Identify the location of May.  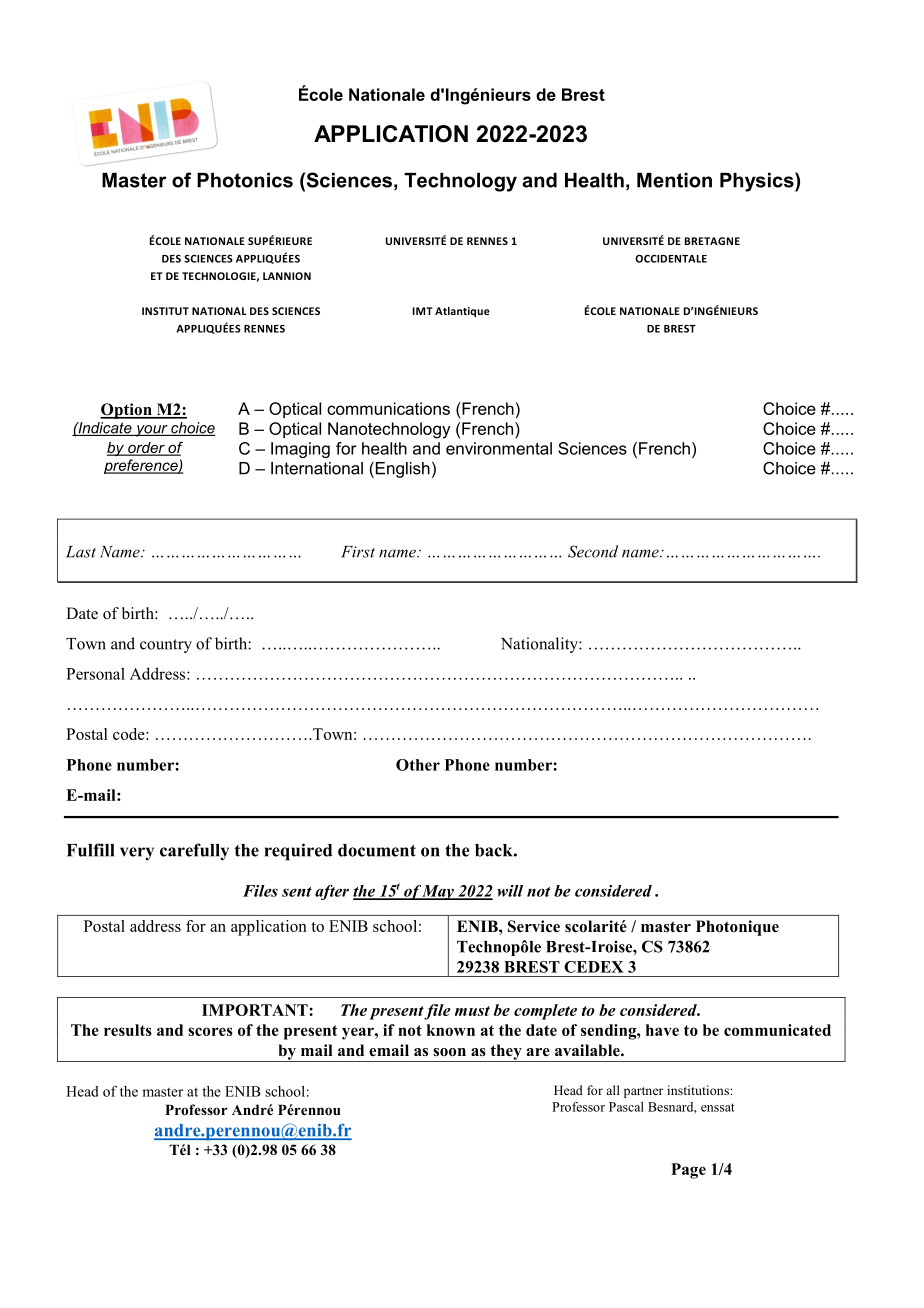
(438, 892).
